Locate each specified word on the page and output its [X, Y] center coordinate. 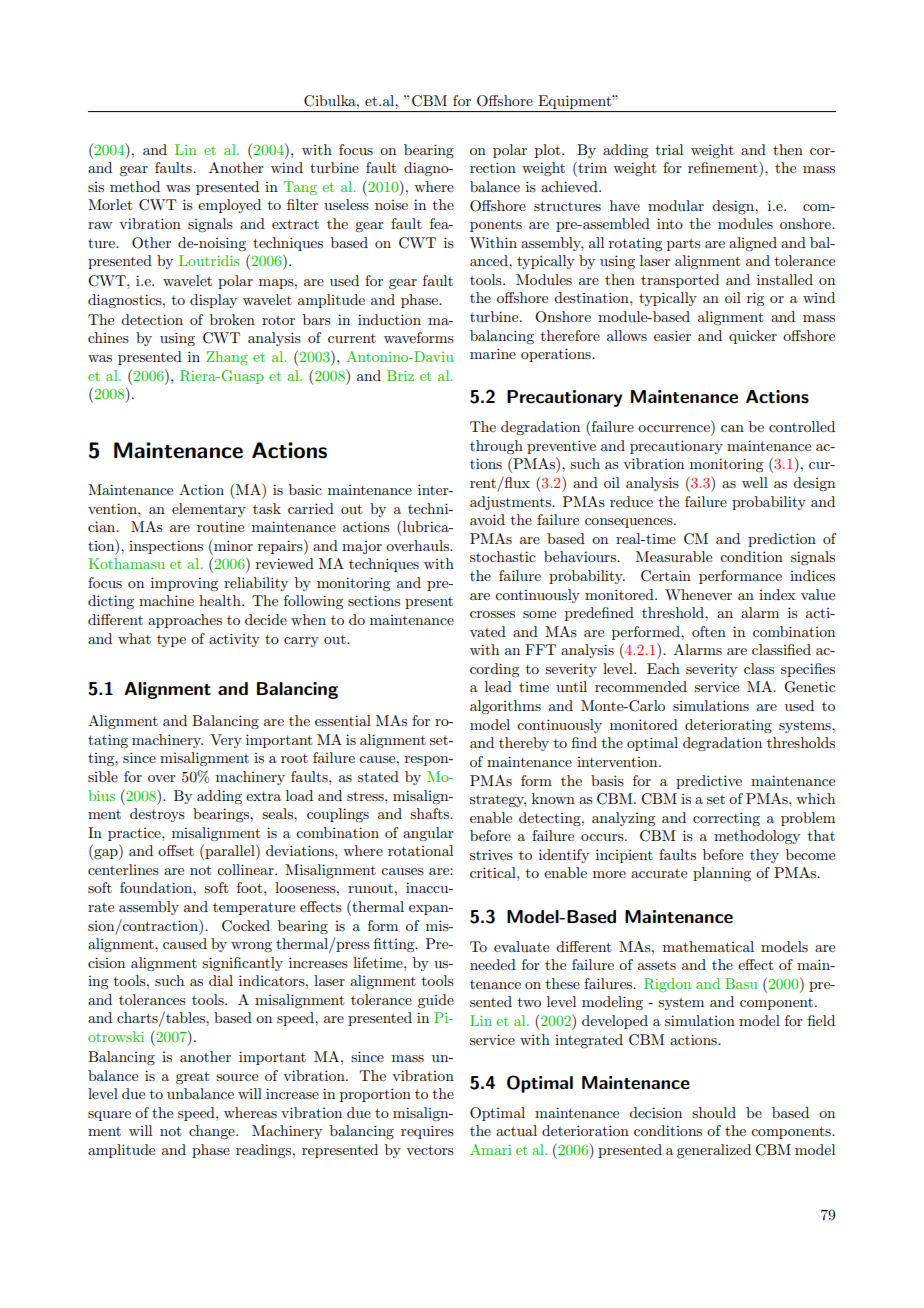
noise [391, 205]
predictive [709, 782]
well [755, 482]
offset [176, 850]
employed [229, 206]
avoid [487, 519]
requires [427, 1132]
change [213, 1132]
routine [220, 527]
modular [676, 205]
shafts [431, 813]
